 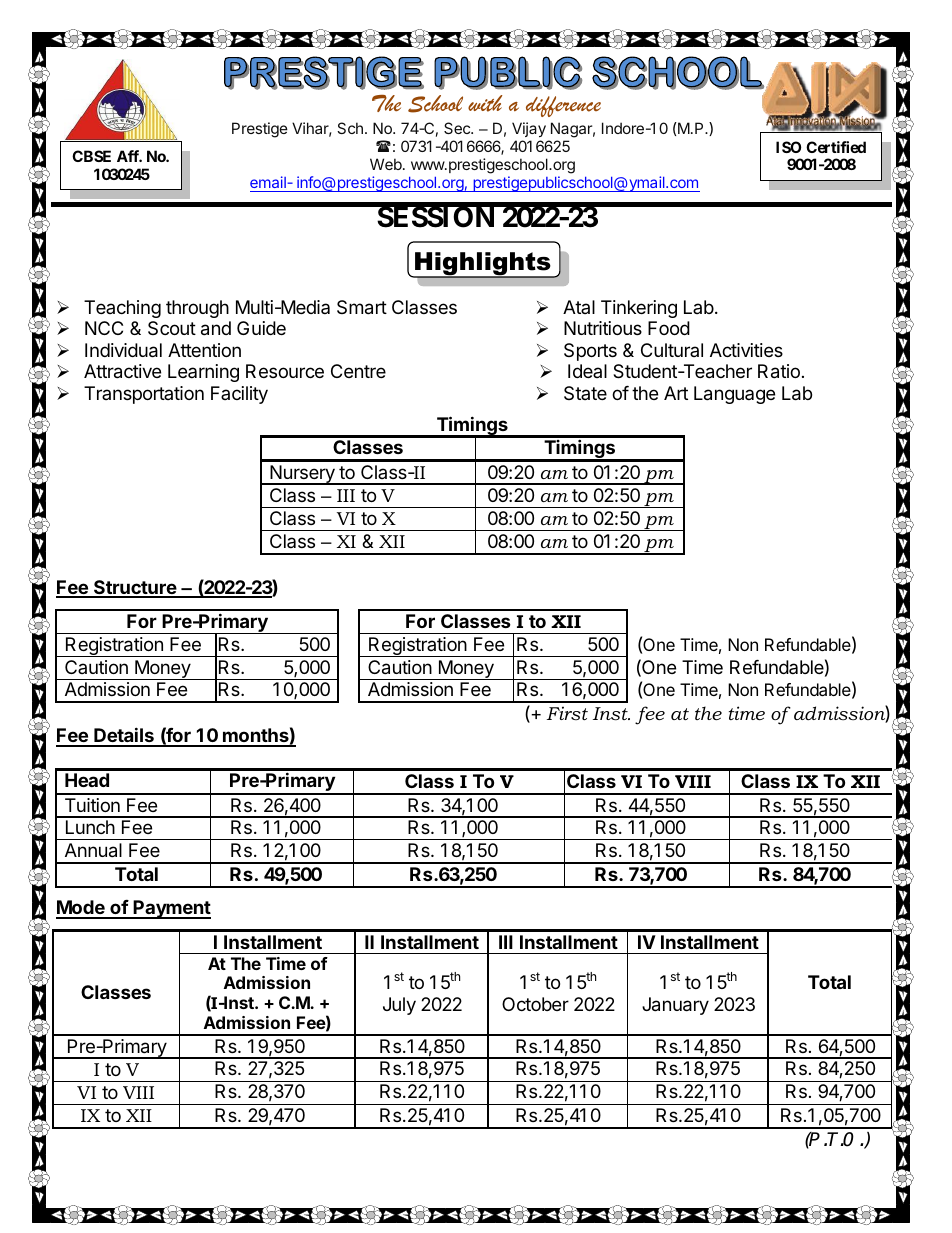 What do you see at coordinates (135, 588) in the screenshot?
I see `Structure` at bounding box center [135, 588].
